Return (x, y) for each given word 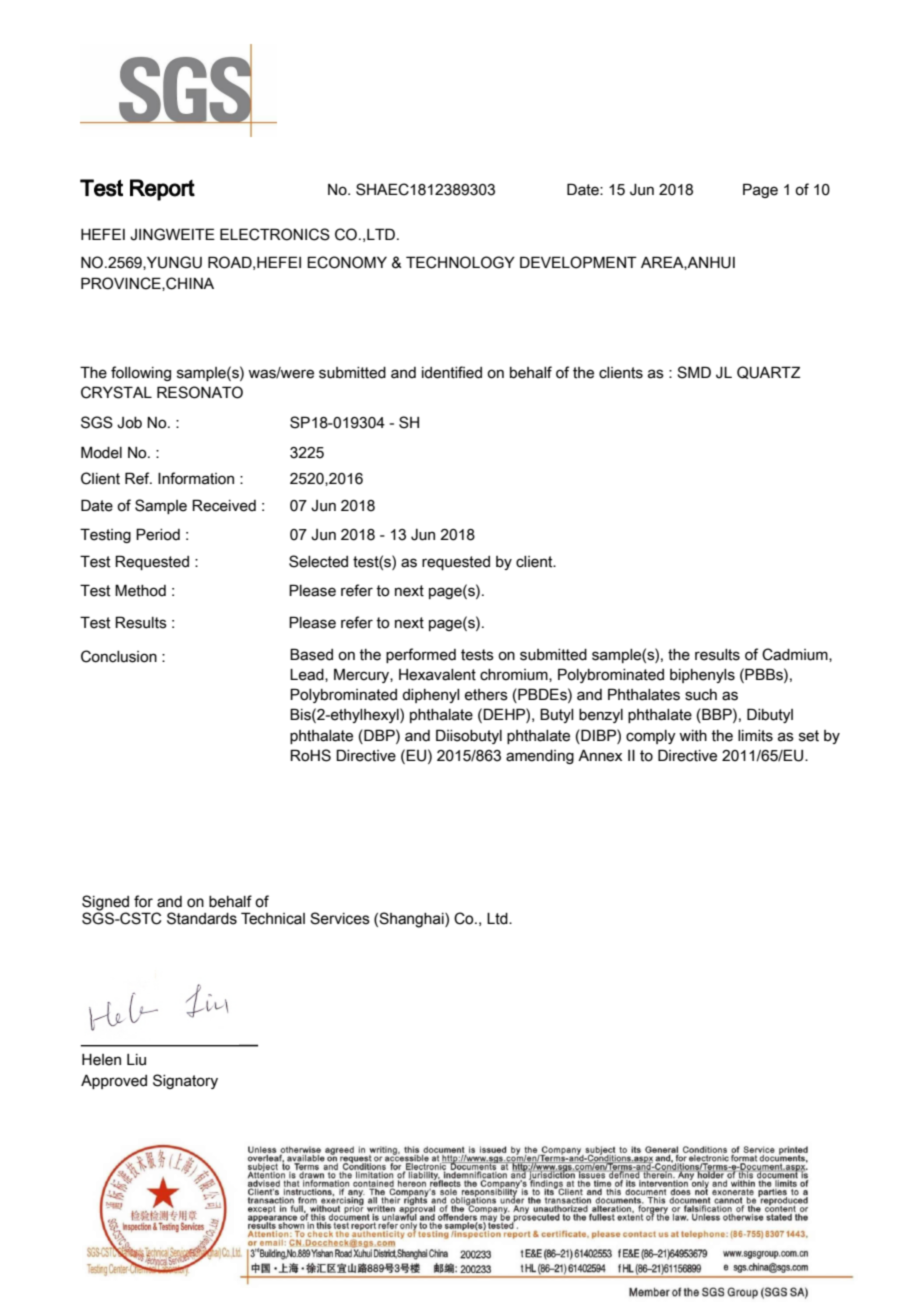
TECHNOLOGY (460, 262)
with (693, 736)
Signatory (185, 1081)
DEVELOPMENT (578, 262)
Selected (318, 561)
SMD (694, 372)
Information (196, 478)
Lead (308, 675)
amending (540, 757)
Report (162, 190)
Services (340, 918)
